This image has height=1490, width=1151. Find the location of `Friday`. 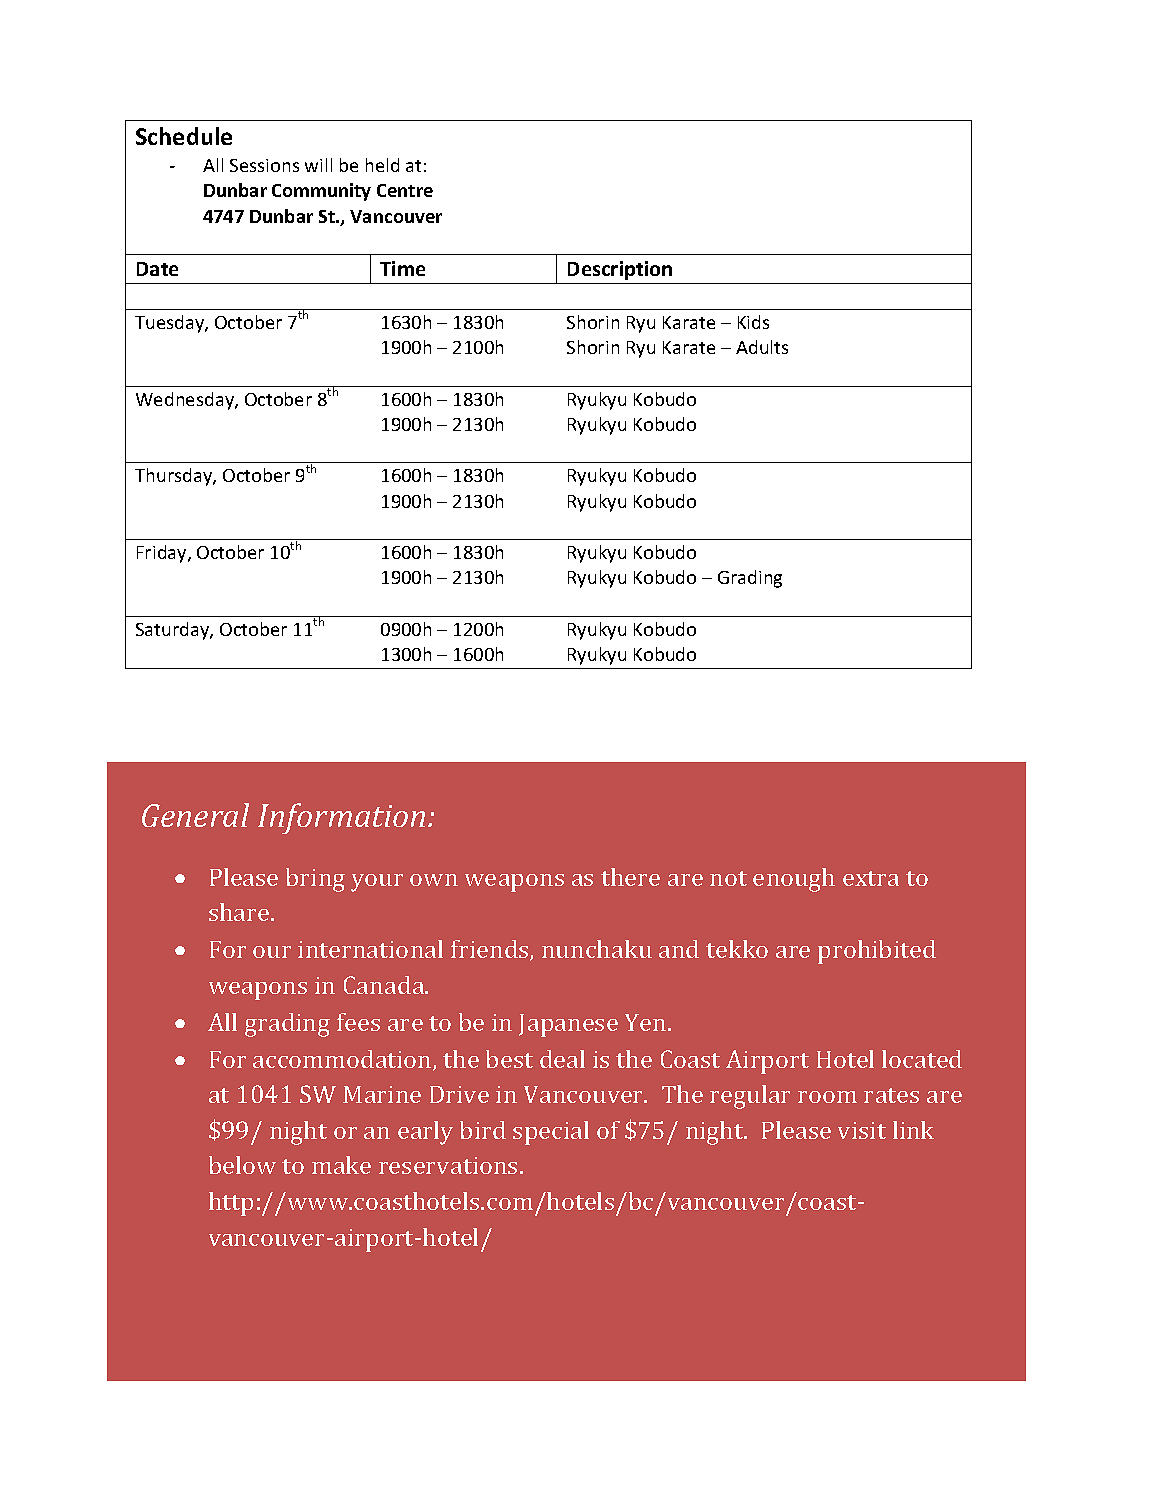

Friday is located at coordinates (163, 554).
